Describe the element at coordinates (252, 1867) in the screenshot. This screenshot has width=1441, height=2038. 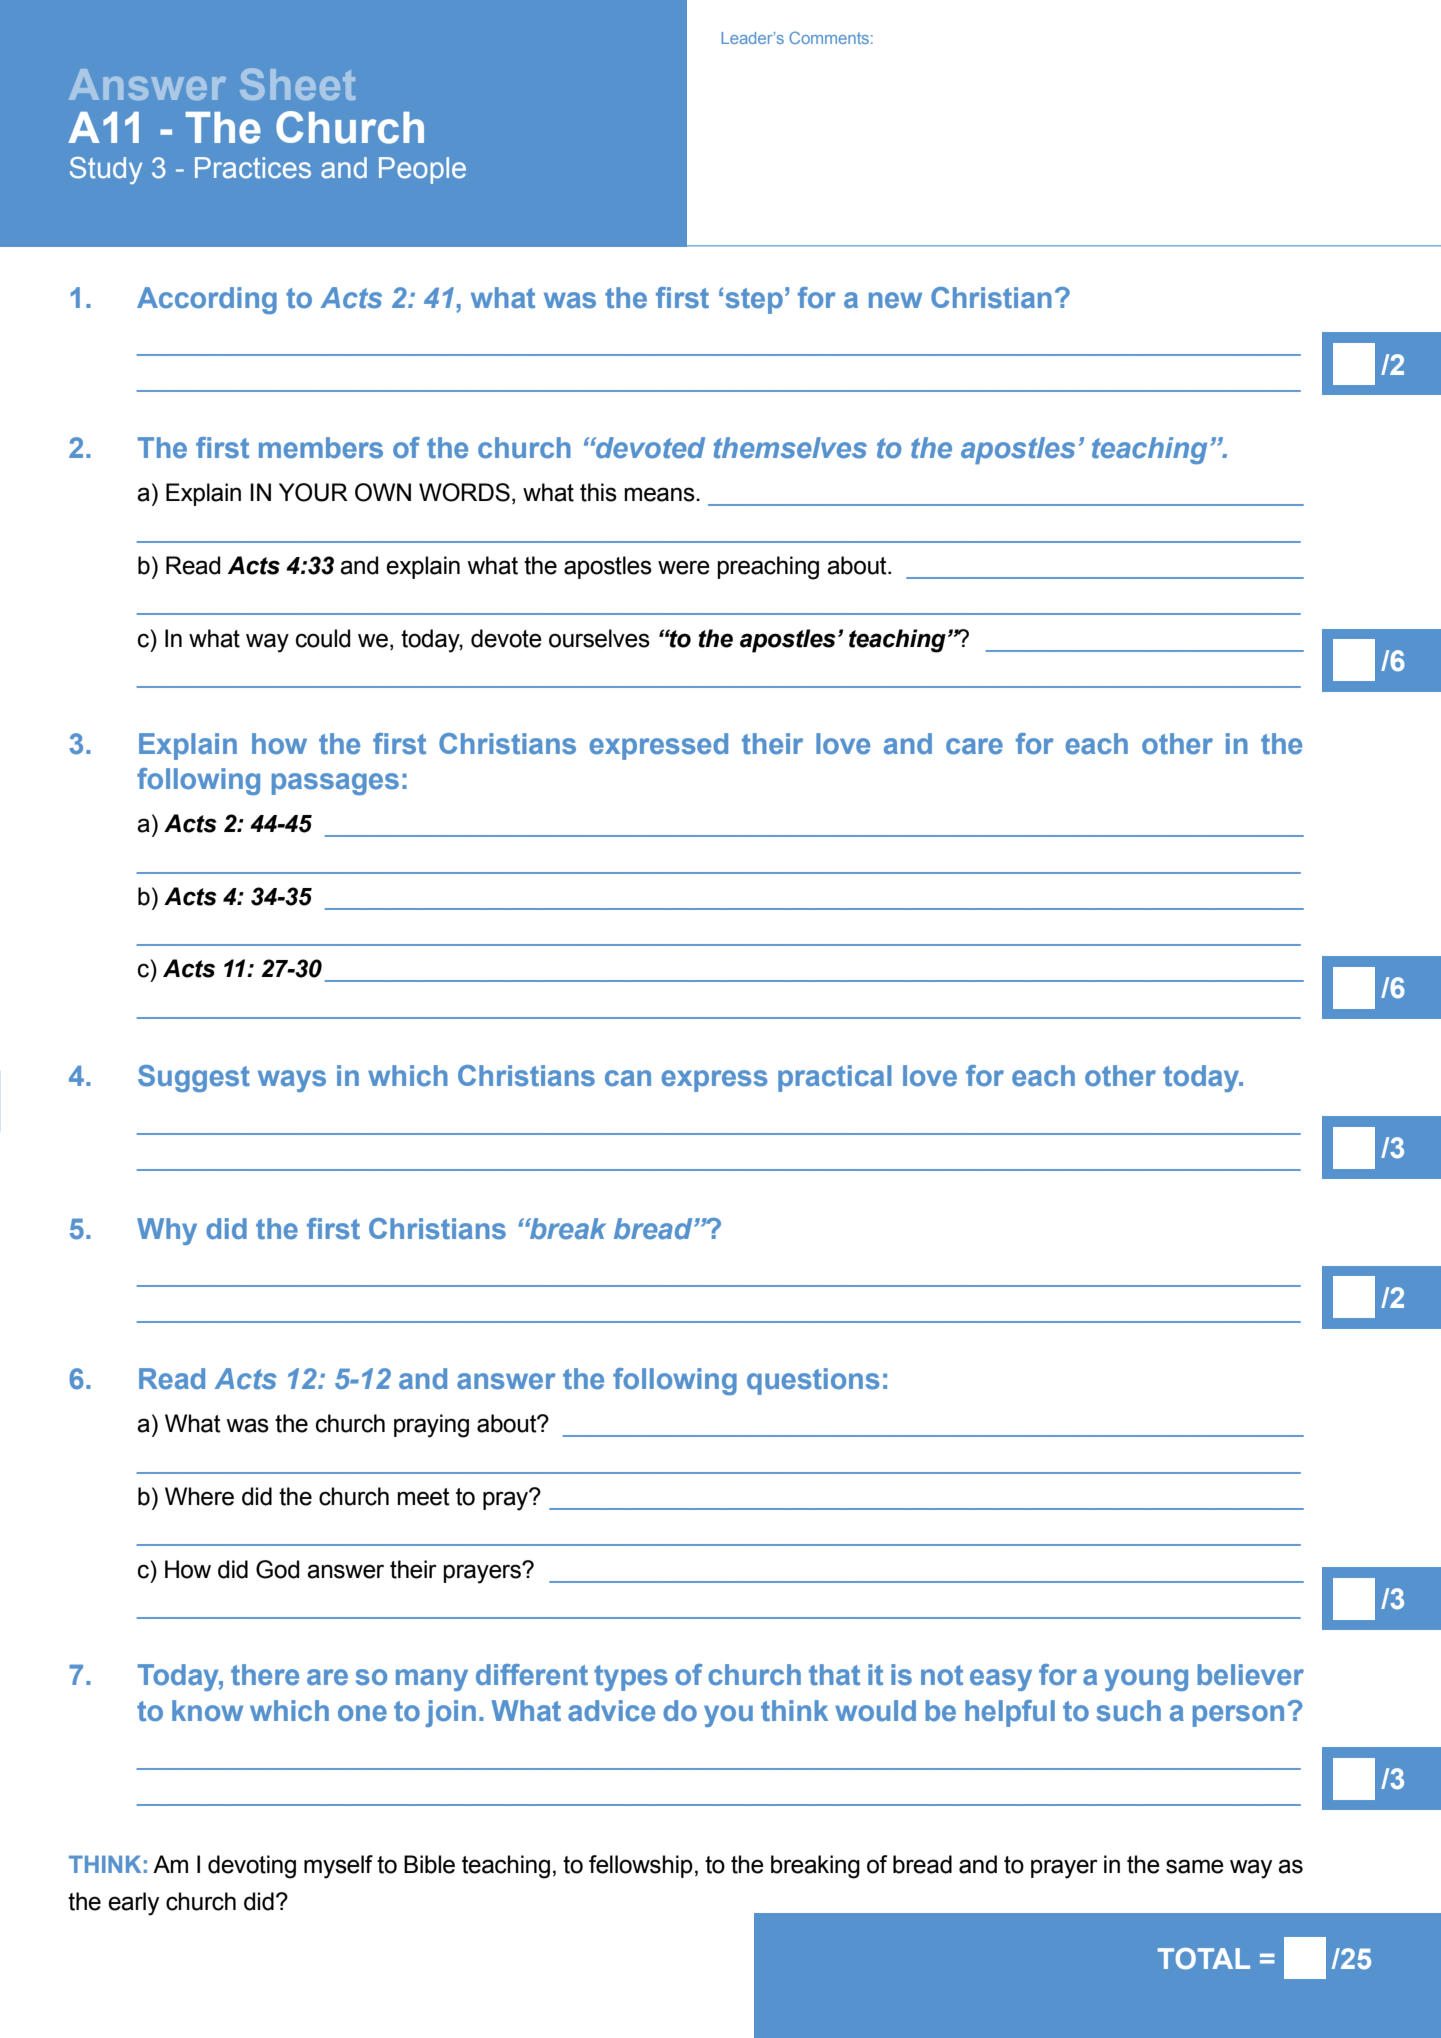
I see `devoting` at that location.
